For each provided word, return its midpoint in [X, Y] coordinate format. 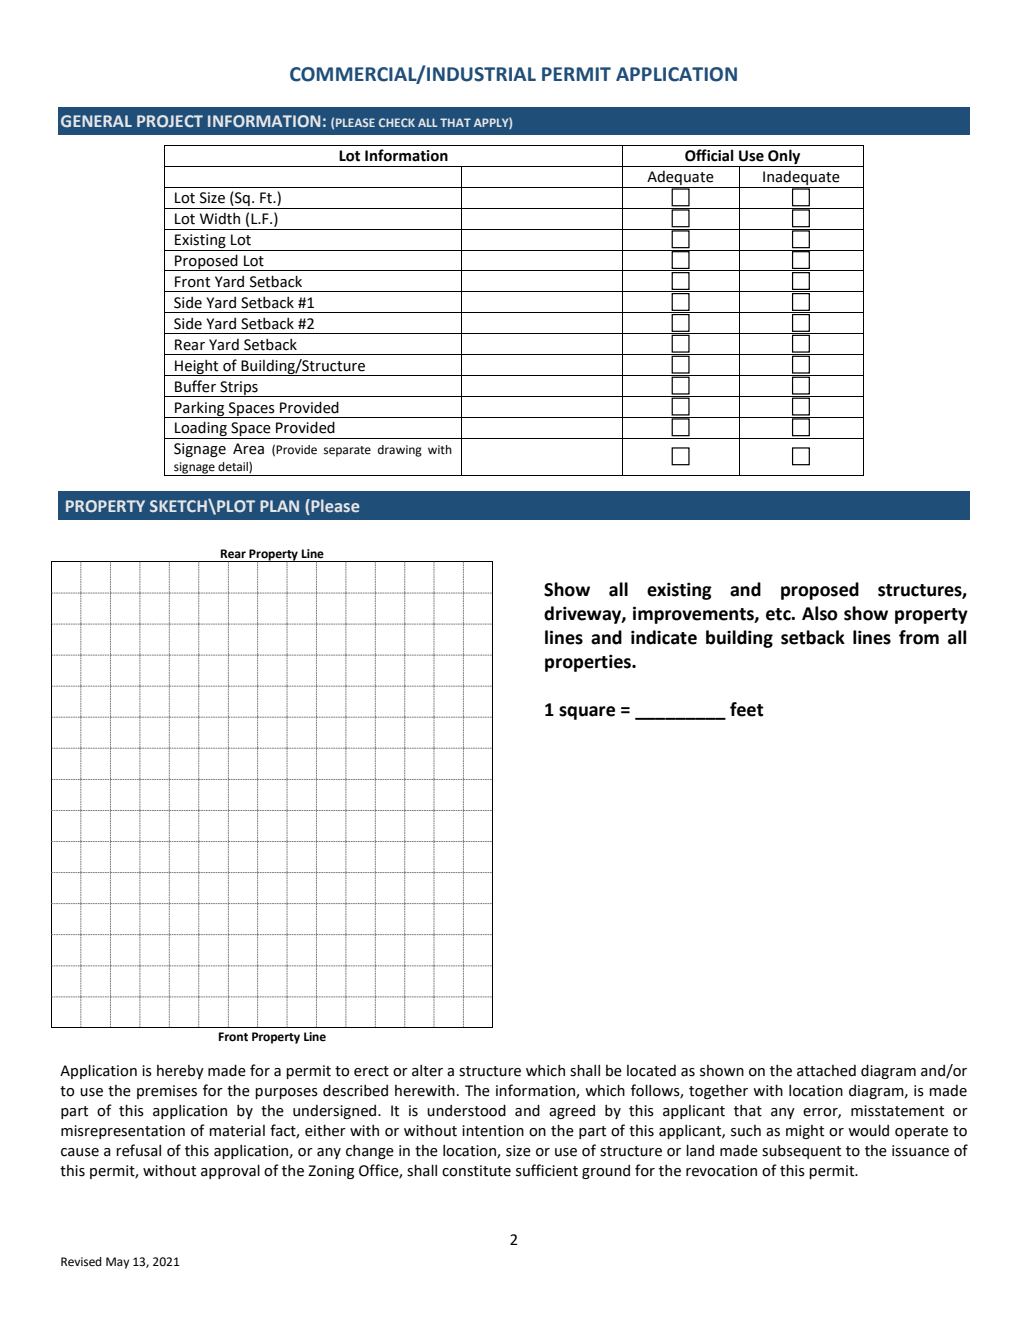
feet [747, 709]
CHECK [397, 122]
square [587, 713]
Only [784, 158]
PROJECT [170, 121]
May [117, 1263]
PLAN [279, 506]
